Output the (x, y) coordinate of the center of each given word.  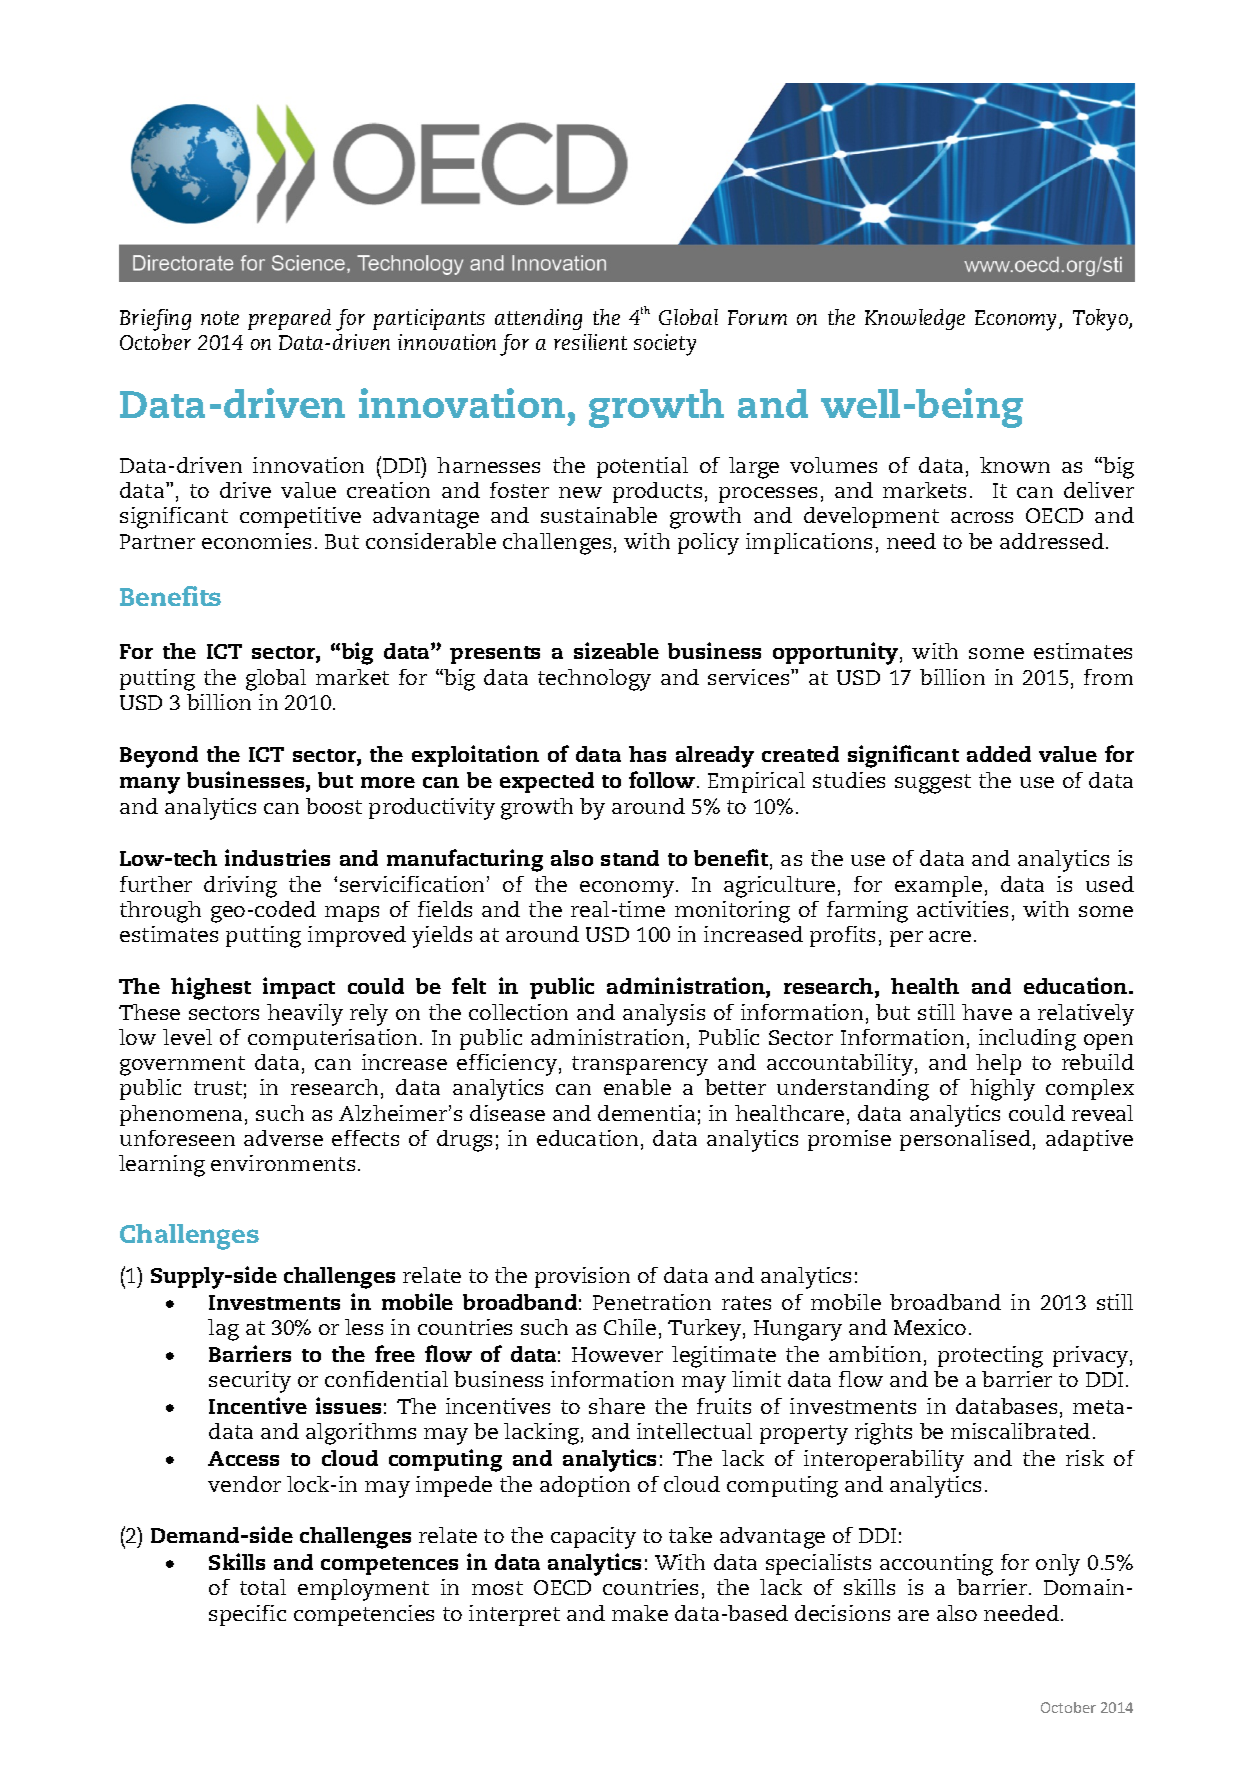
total (263, 1587)
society (665, 345)
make (640, 1613)
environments (283, 1163)
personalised (965, 1140)
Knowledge (915, 319)
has (647, 754)
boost (334, 806)
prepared (289, 319)
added (999, 754)
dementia (646, 1113)
